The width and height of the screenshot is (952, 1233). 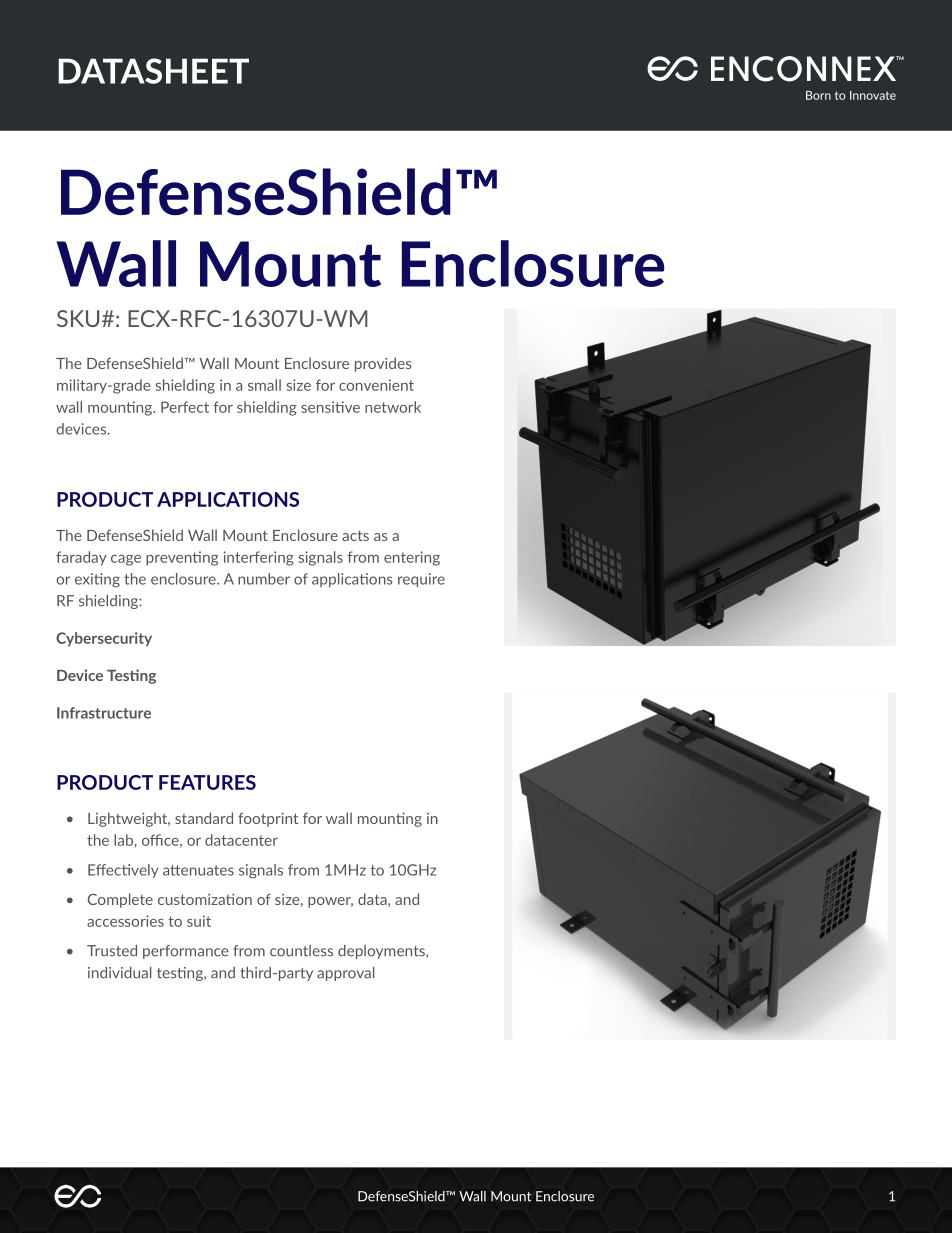 What do you see at coordinates (268, 819) in the screenshot?
I see `footprint` at bounding box center [268, 819].
